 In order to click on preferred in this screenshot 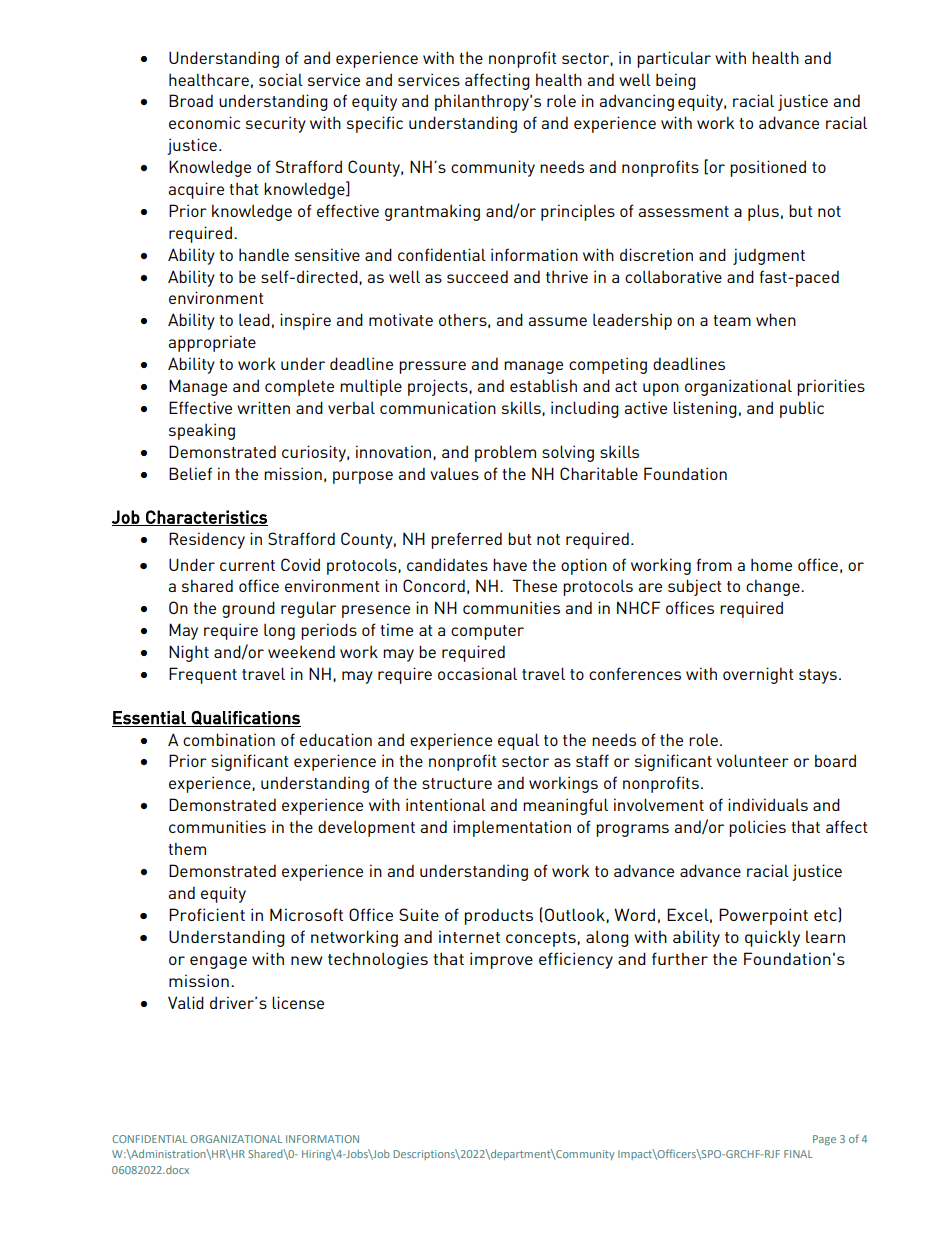, I will do `click(466, 540)`.
